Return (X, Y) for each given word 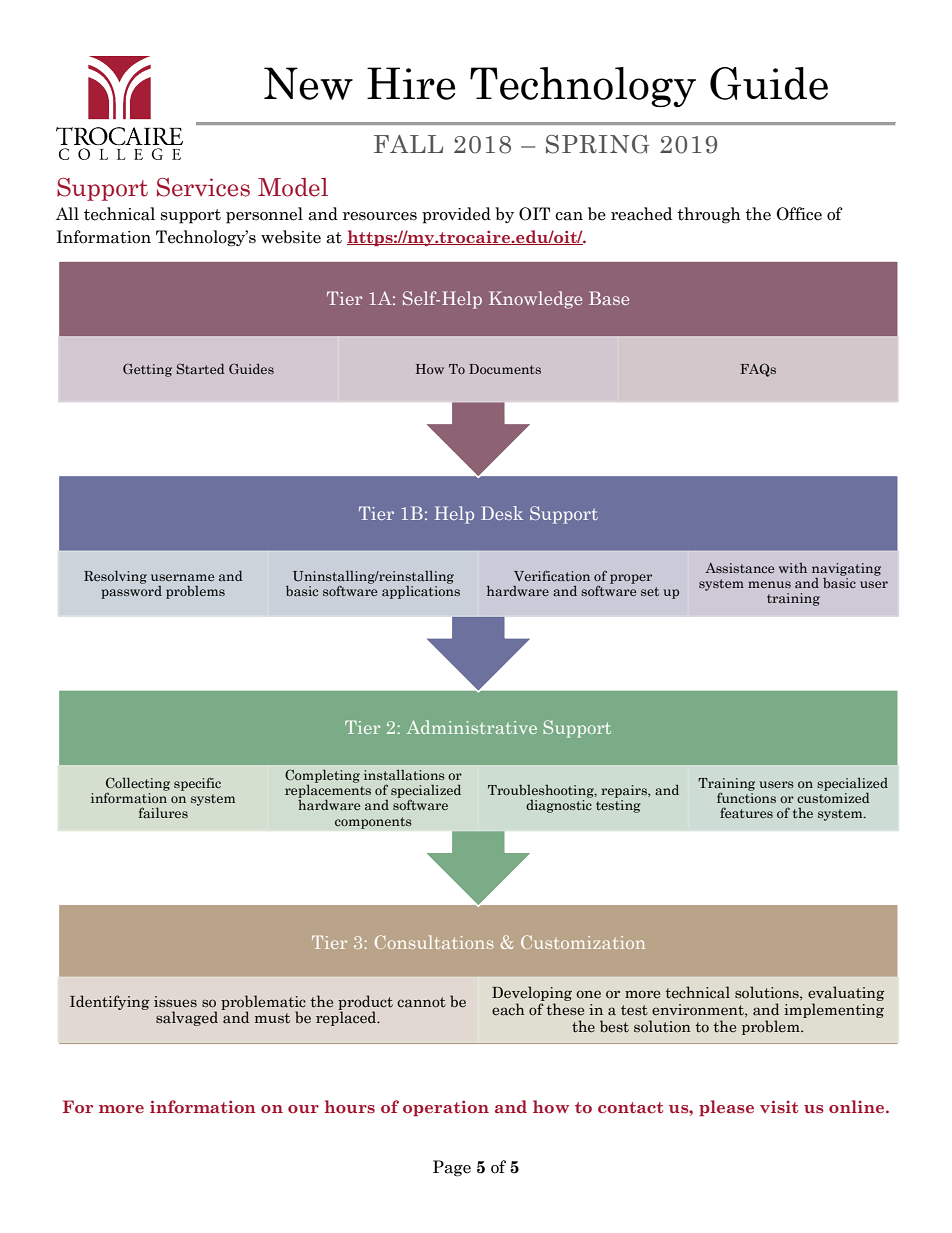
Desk (502, 513)
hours (349, 1106)
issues (175, 1001)
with (793, 568)
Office (799, 214)
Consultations (434, 942)
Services (203, 187)
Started (201, 368)
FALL (408, 144)
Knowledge (535, 300)
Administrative (472, 727)
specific (197, 784)
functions (746, 796)
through (709, 215)
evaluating (846, 995)
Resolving (115, 577)
